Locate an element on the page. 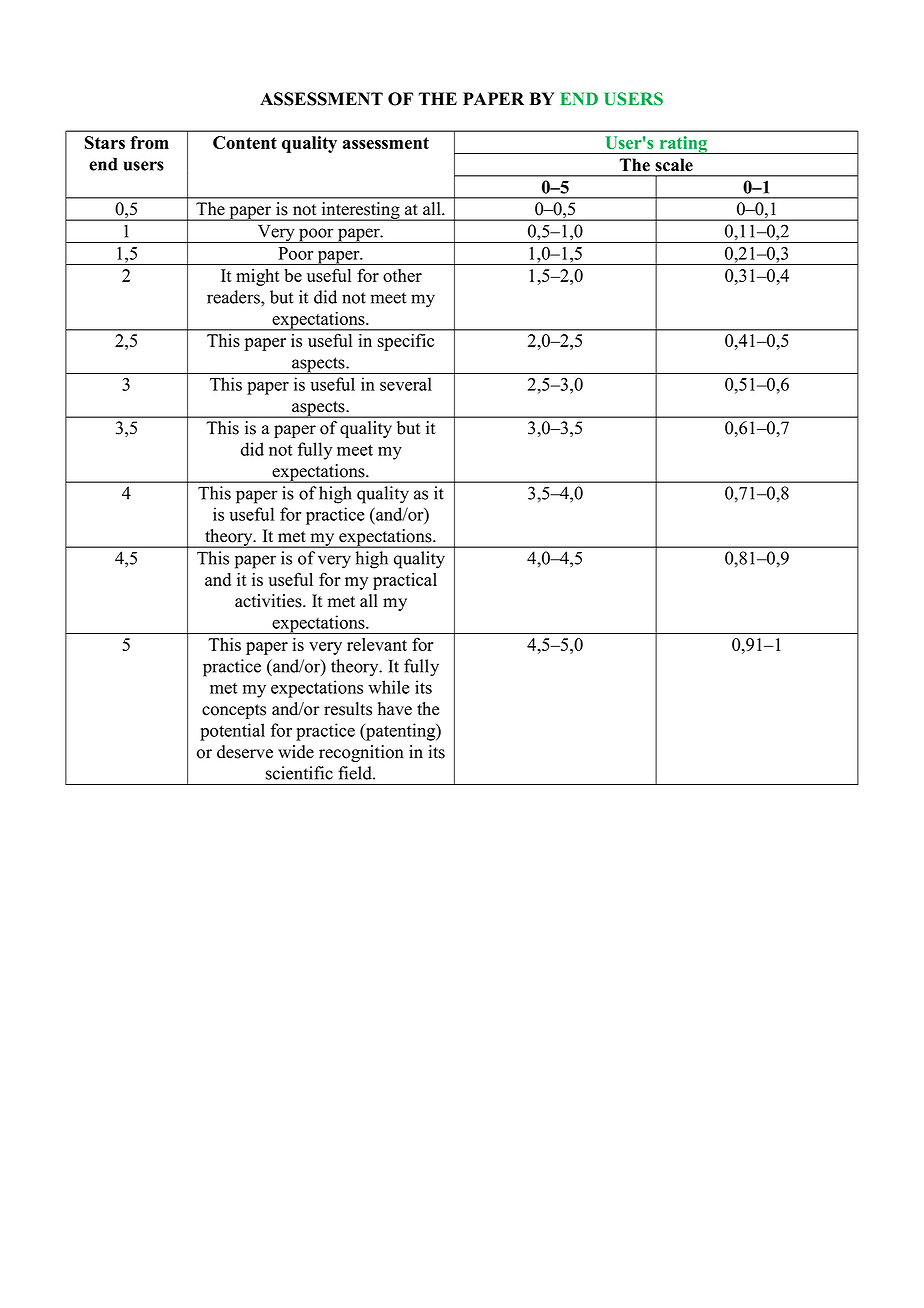  several is located at coordinates (406, 384).
